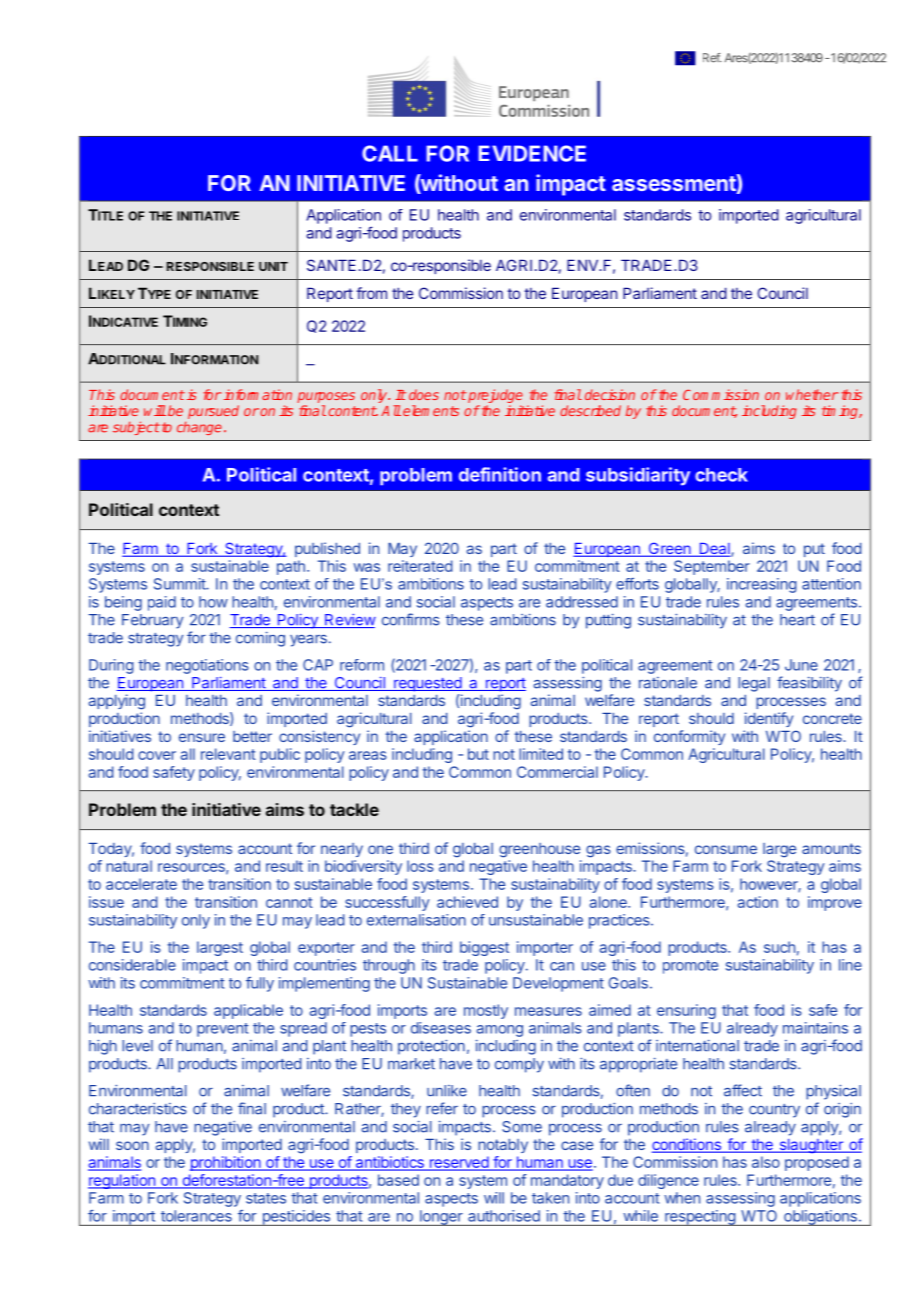 Image resolution: width=924 pixels, height=1308 pixels. Describe the element at coordinates (714, 550) in the screenshot. I see `Deal` at that location.
